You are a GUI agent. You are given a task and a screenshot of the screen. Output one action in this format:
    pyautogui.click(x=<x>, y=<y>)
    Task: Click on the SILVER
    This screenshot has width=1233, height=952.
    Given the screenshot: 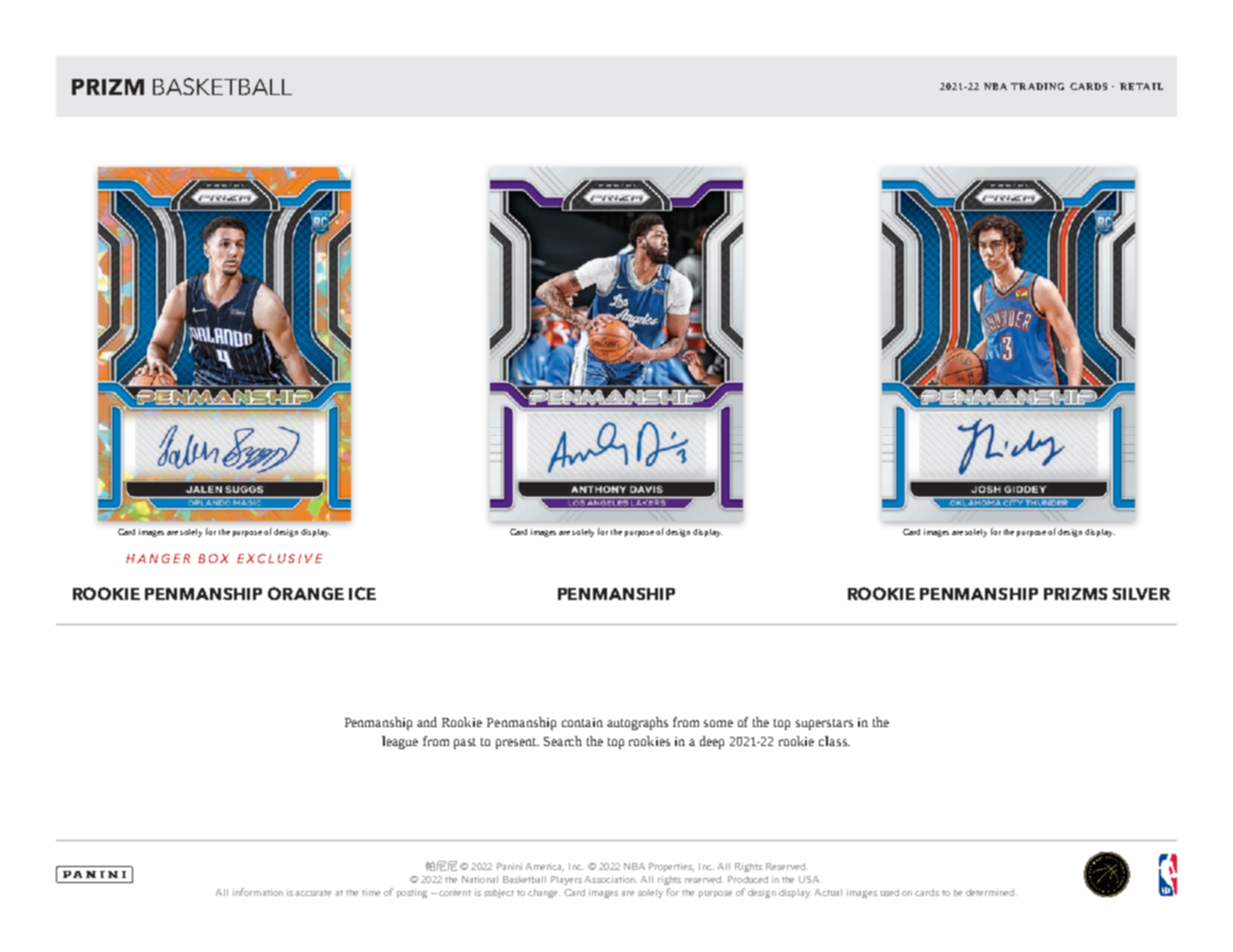 What is the action you would take?
    pyautogui.click(x=1141, y=594)
